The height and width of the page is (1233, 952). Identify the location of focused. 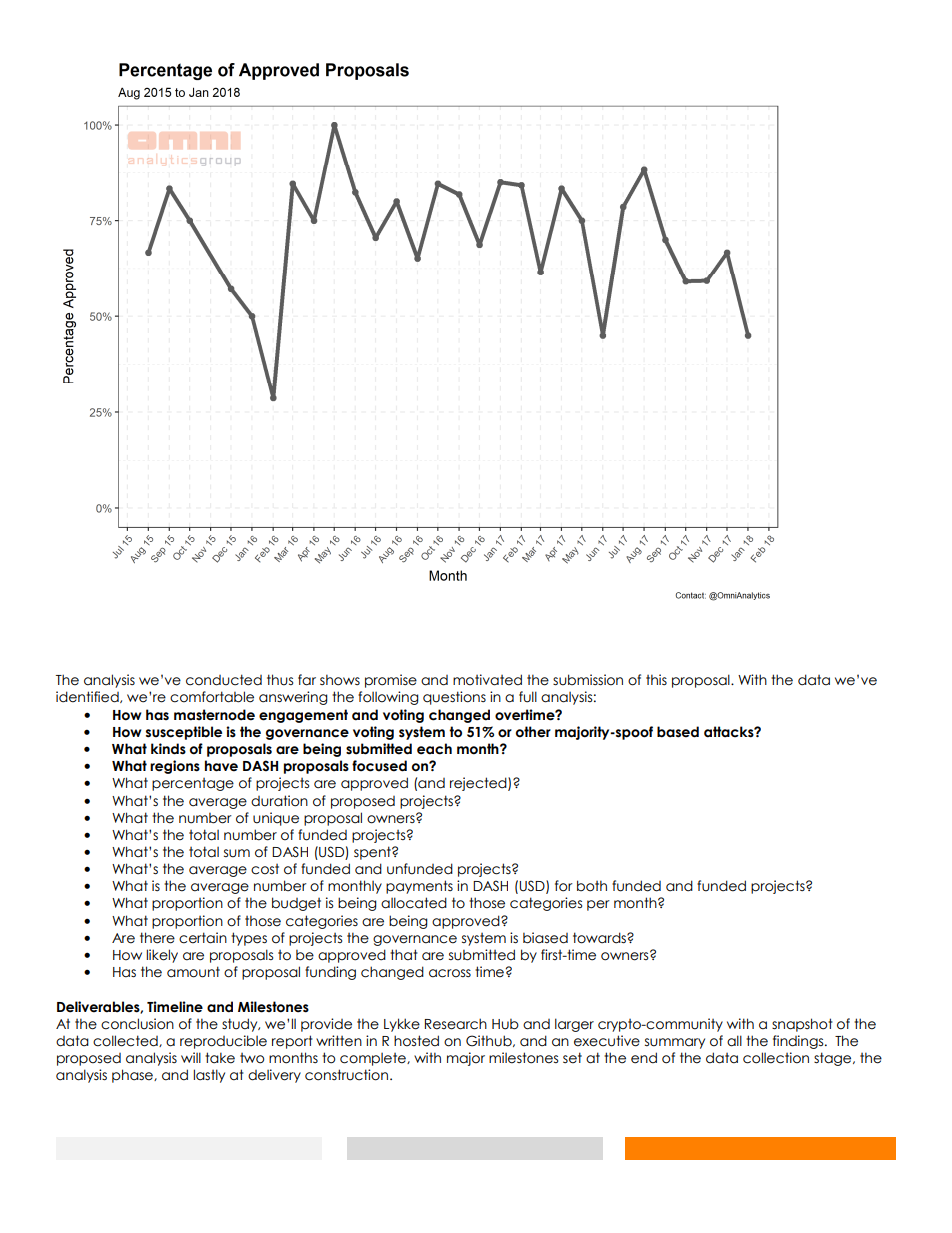
(379, 766).
